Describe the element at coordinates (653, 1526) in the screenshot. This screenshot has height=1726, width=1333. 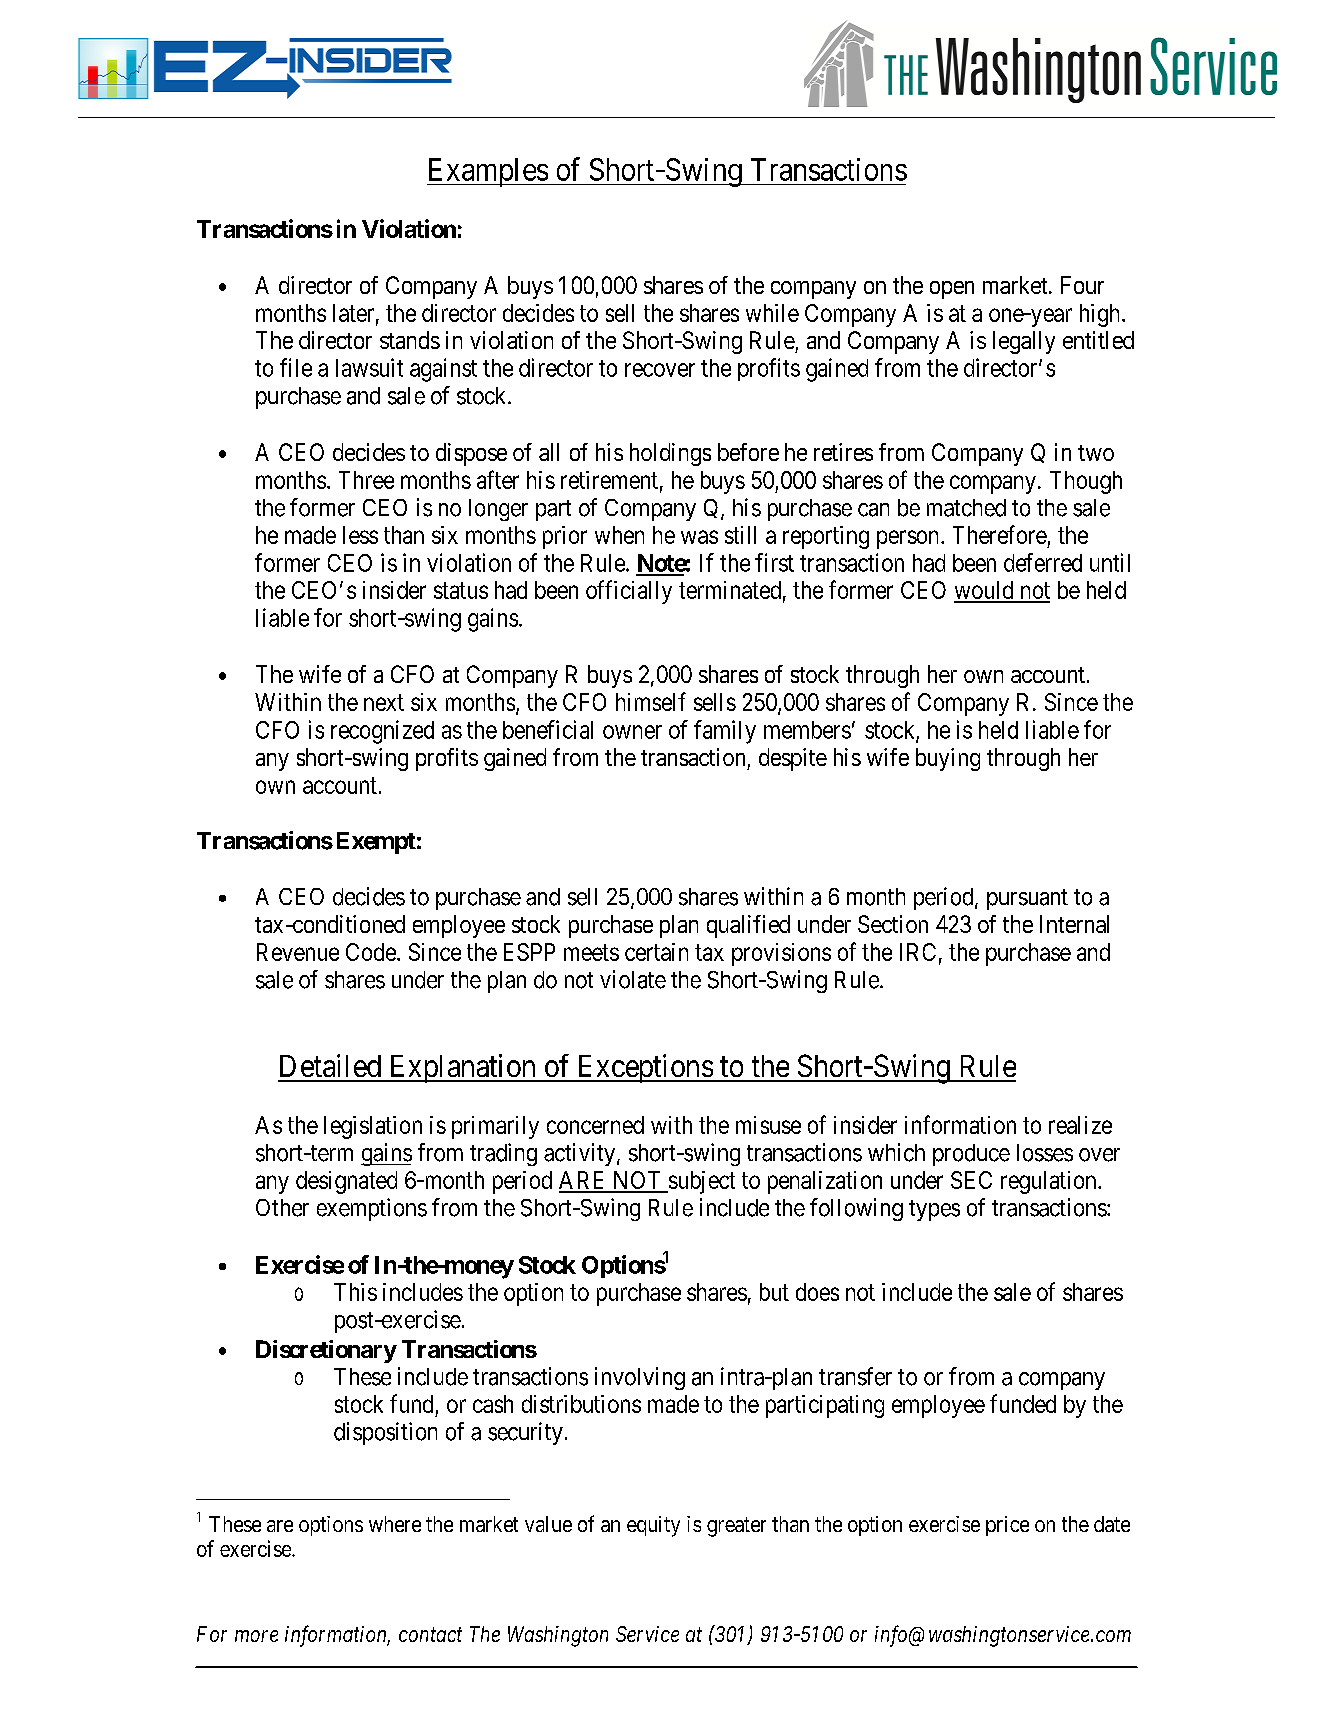
I see `equity` at that location.
